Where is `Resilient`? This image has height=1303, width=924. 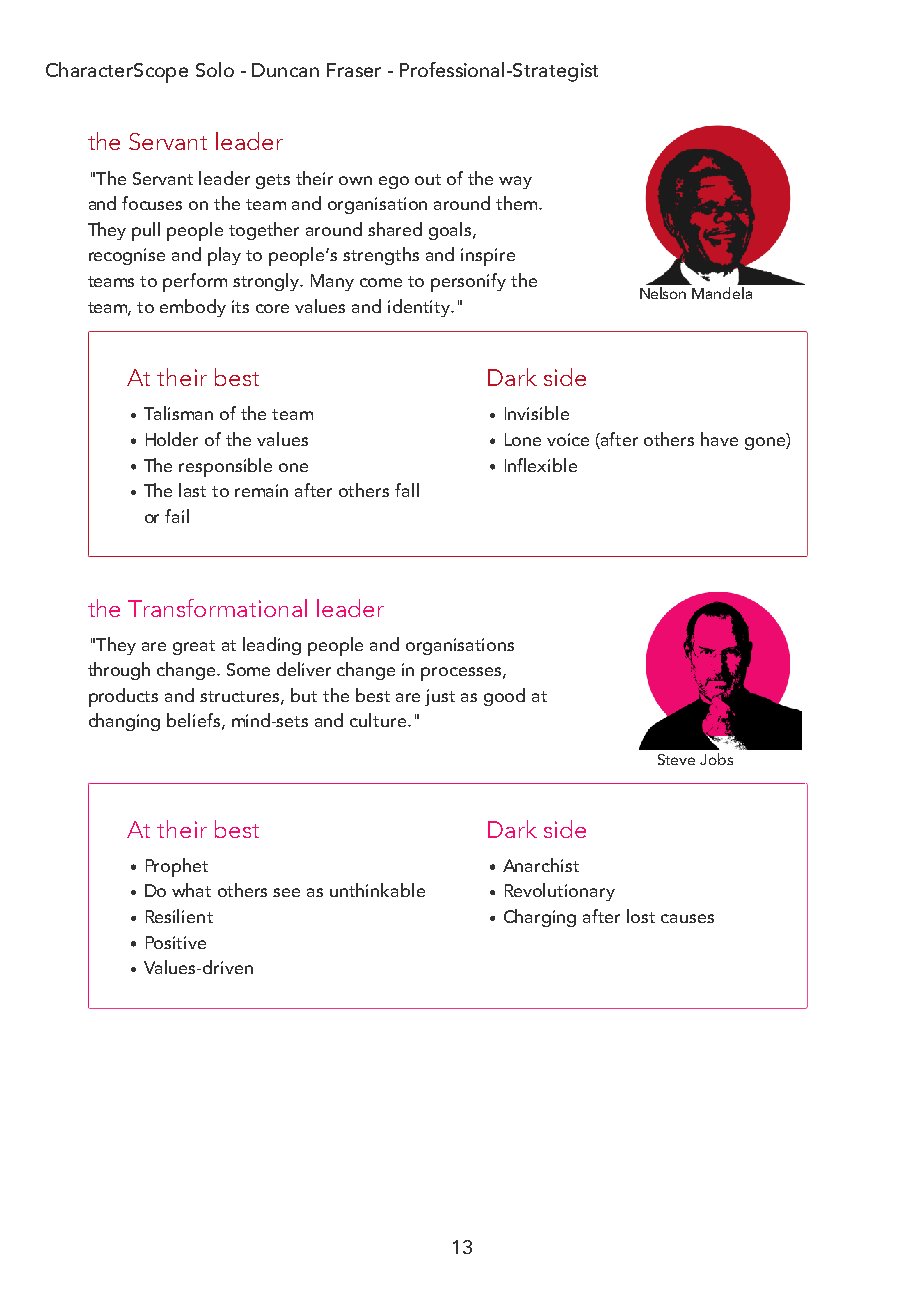
Resilient is located at coordinates (179, 916).
